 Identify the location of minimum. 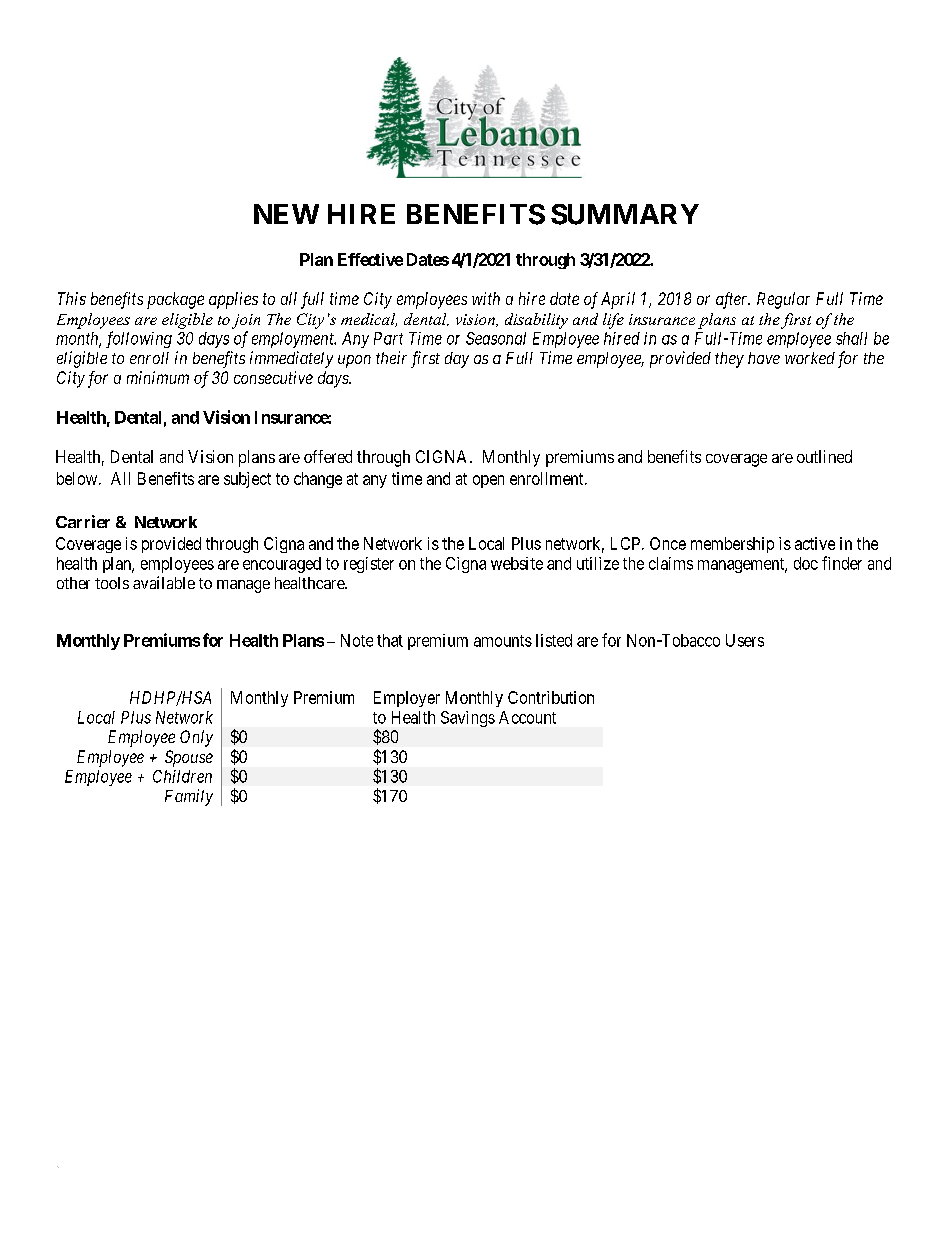
(158, 377).
